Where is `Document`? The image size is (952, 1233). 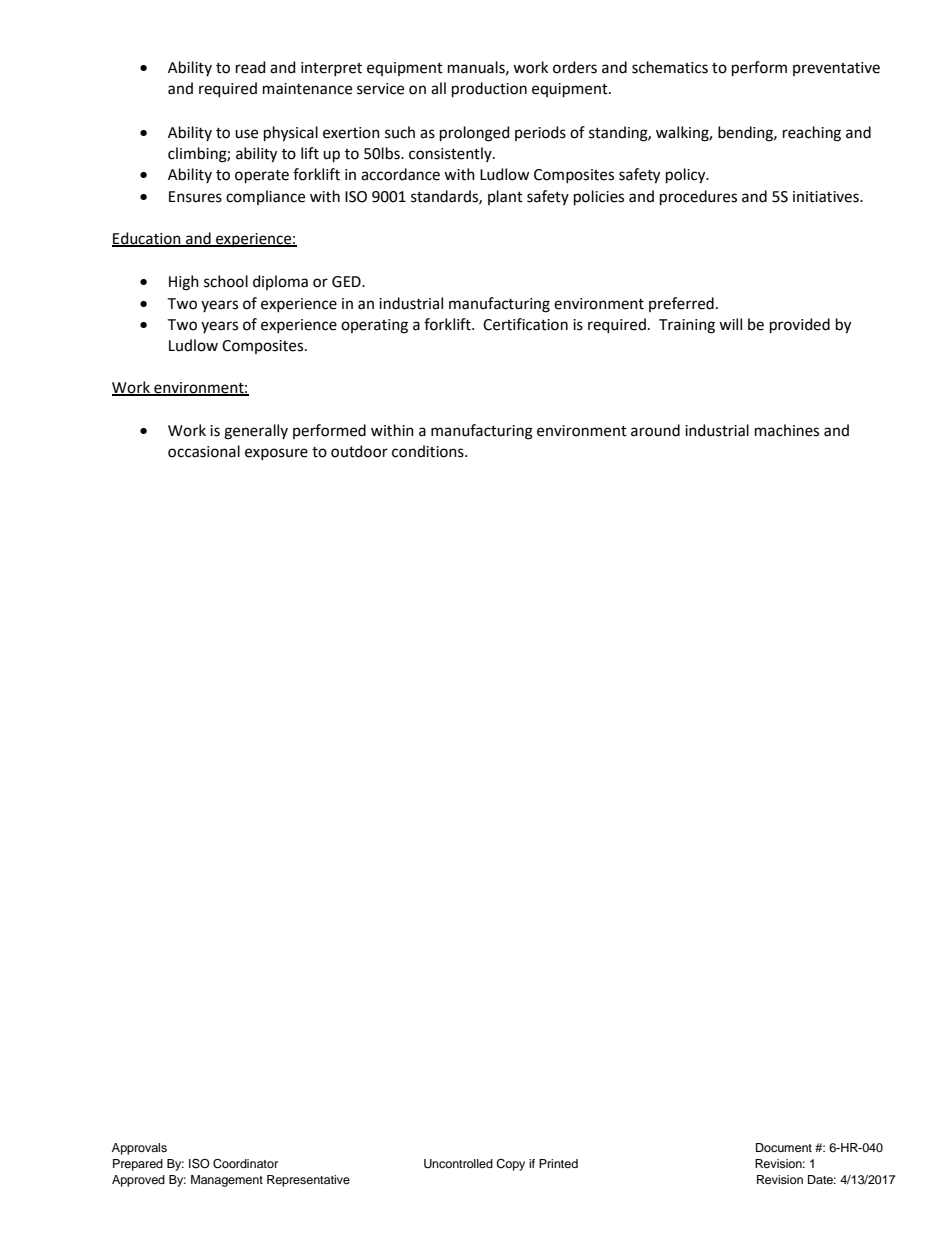
Document is located at coordinates (784, 1147).
